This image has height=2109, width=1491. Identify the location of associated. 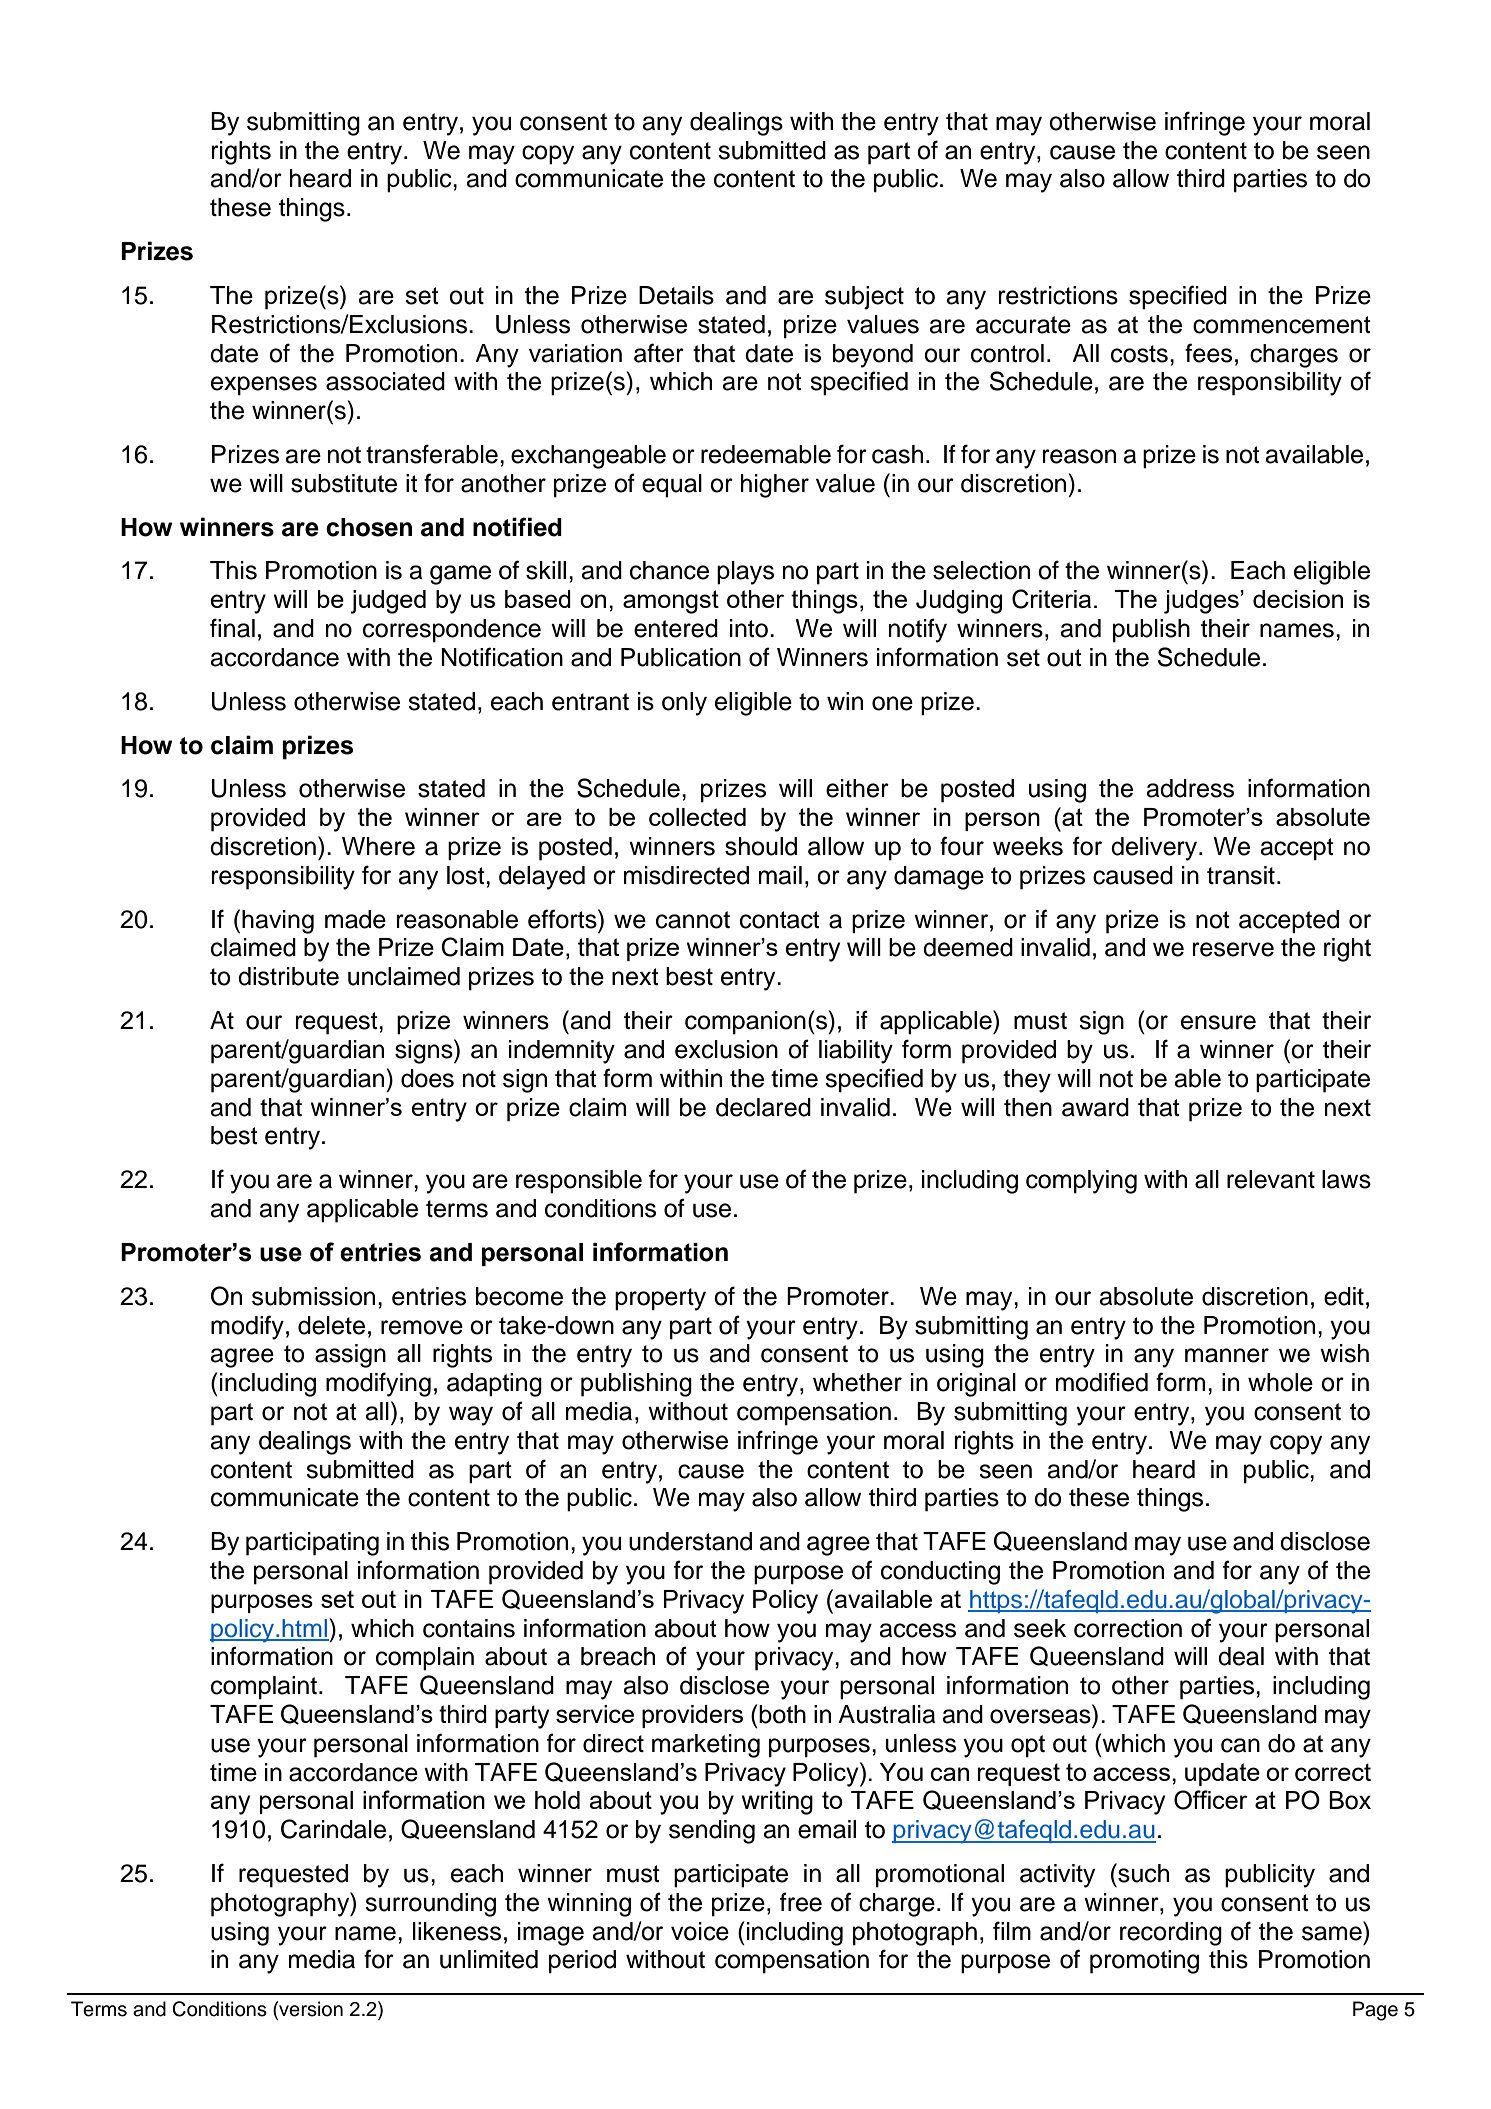
(385, 381).
